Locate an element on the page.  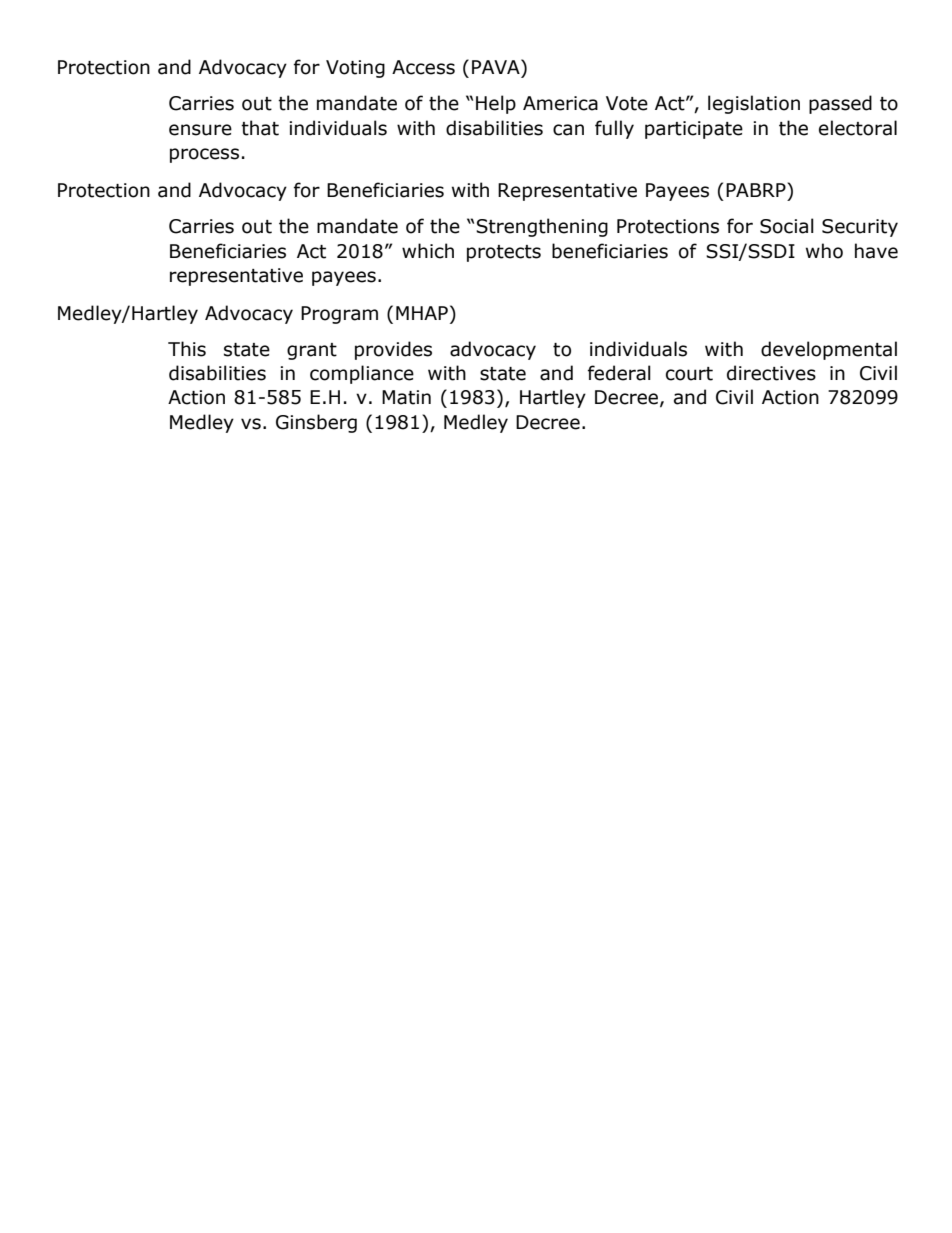
Matin is located at coordinates (406, 397).
